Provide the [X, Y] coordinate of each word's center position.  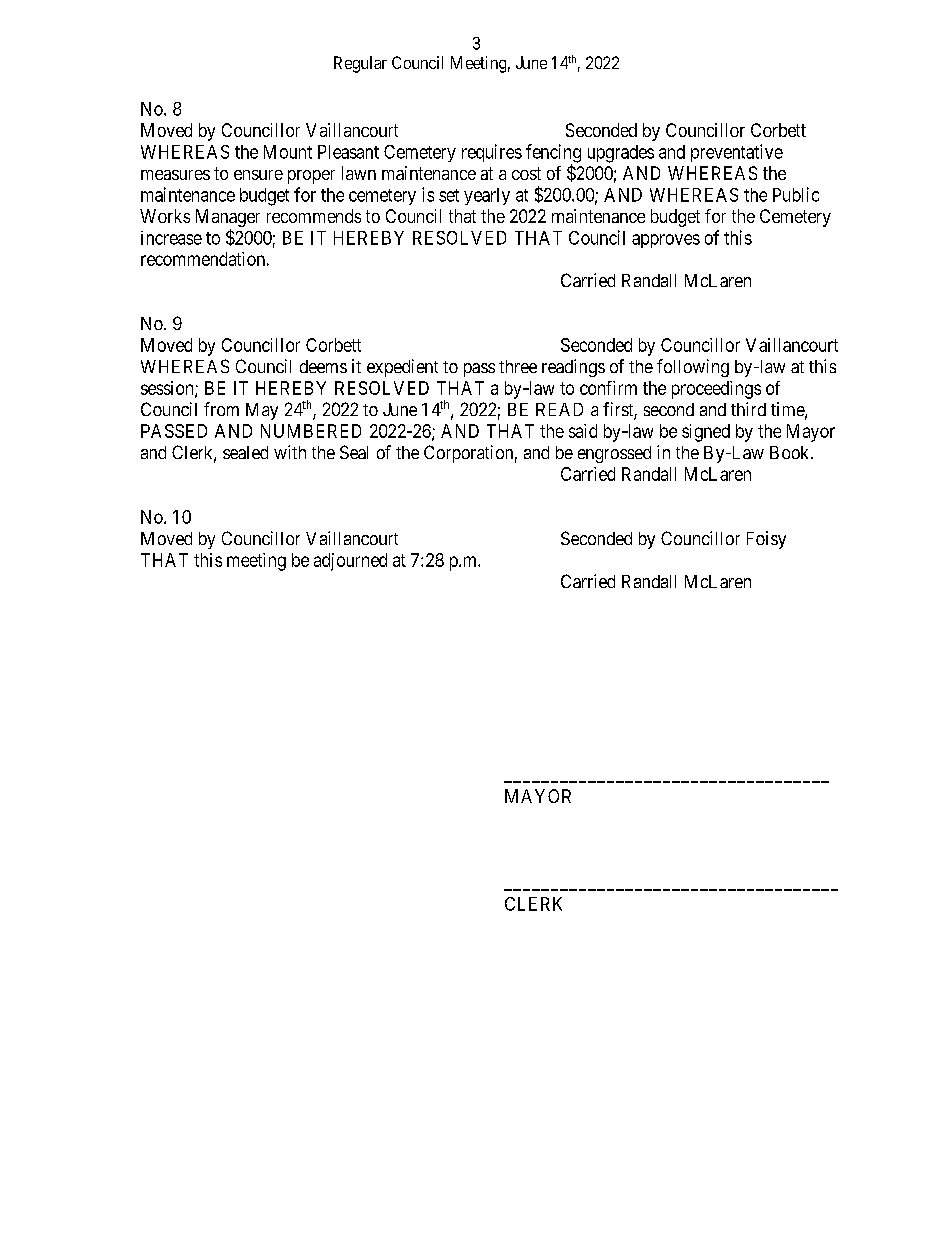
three [518, 366]
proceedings [716, 390]
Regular [360, 64]
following [693, 368]
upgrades [621, 154]
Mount [288, 152]
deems [323, 366]
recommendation [203, 259]
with [290, 452]
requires [492, 153]
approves [666, 241]
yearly [487, 196]
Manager [228, 218]
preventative [737, 153]
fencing [553, 154]
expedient [402, 368]
